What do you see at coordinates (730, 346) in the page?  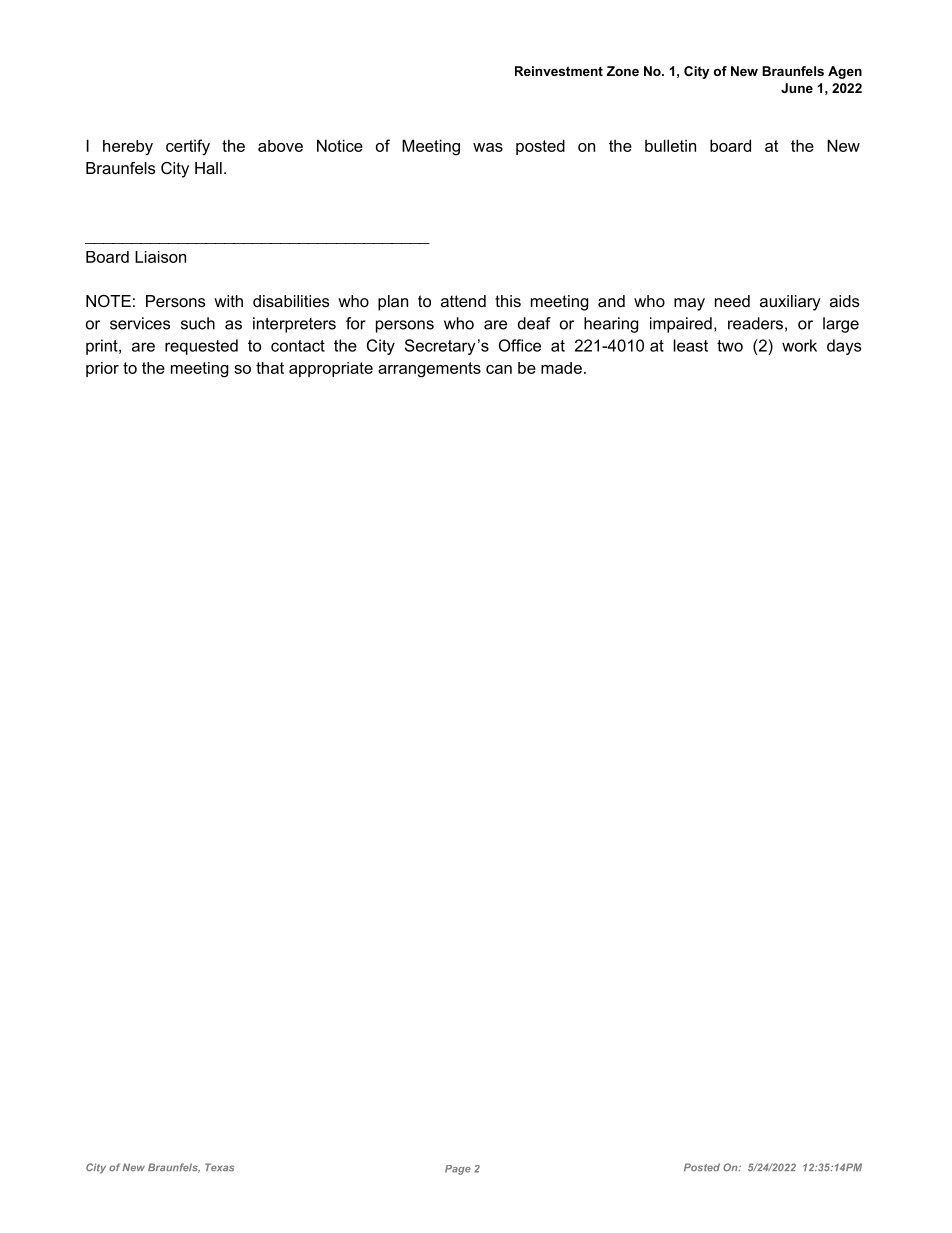 I see `two` at bounding box center [730, 346].
